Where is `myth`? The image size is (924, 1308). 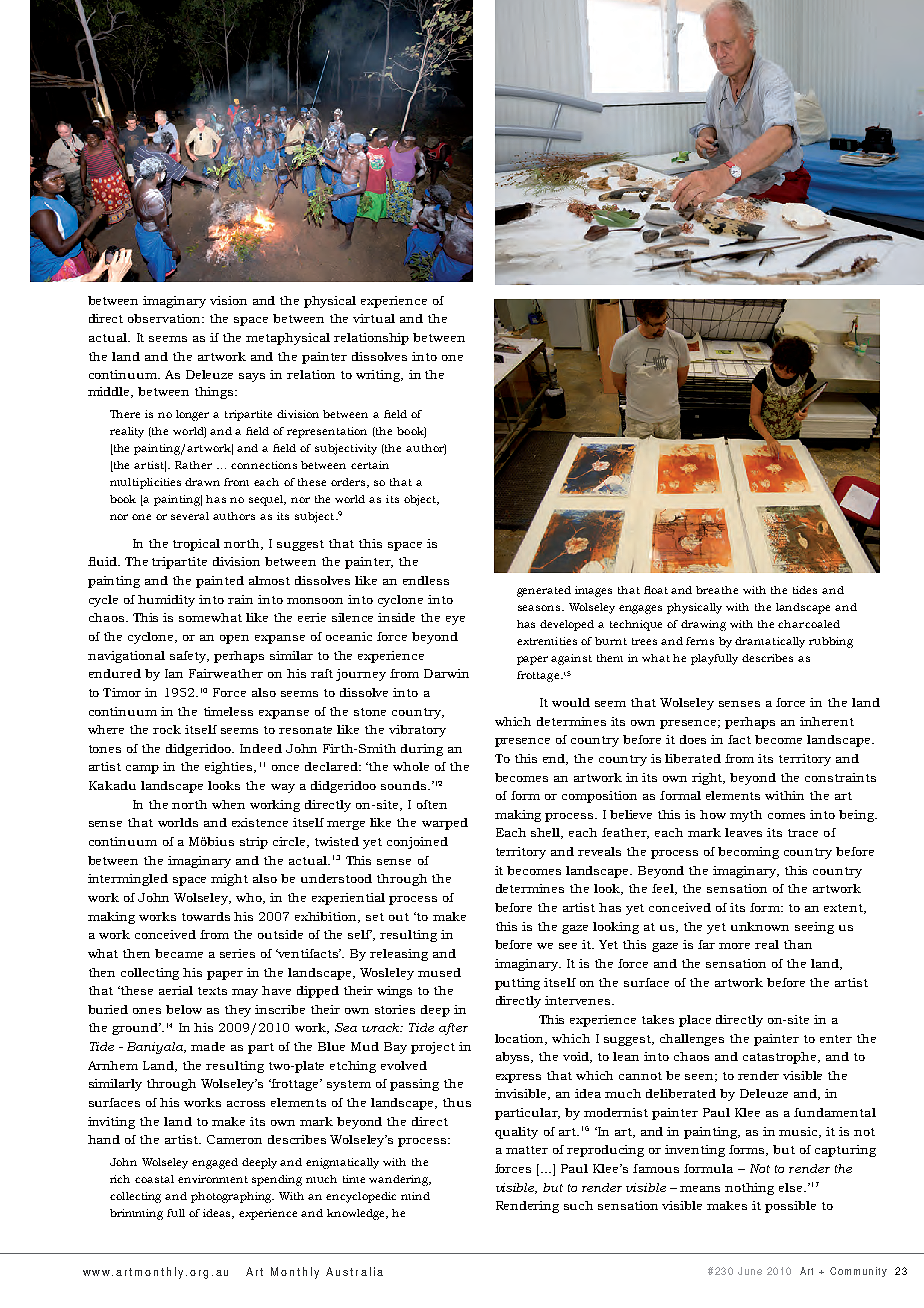 myth is located at coordinates (746, 816).
